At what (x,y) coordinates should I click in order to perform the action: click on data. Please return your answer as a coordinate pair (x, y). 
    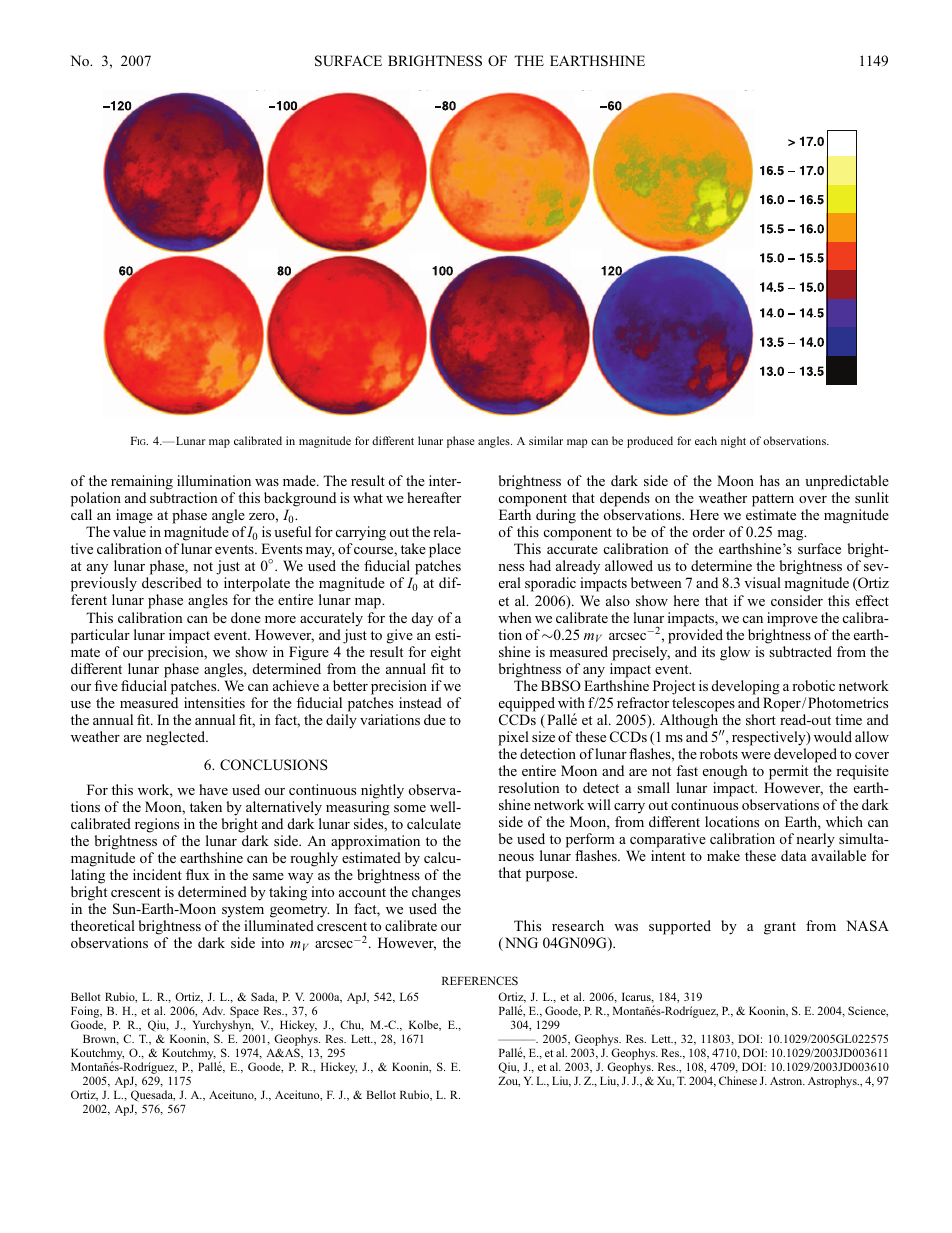
    Looking at the image, I should click on (793, 855).
